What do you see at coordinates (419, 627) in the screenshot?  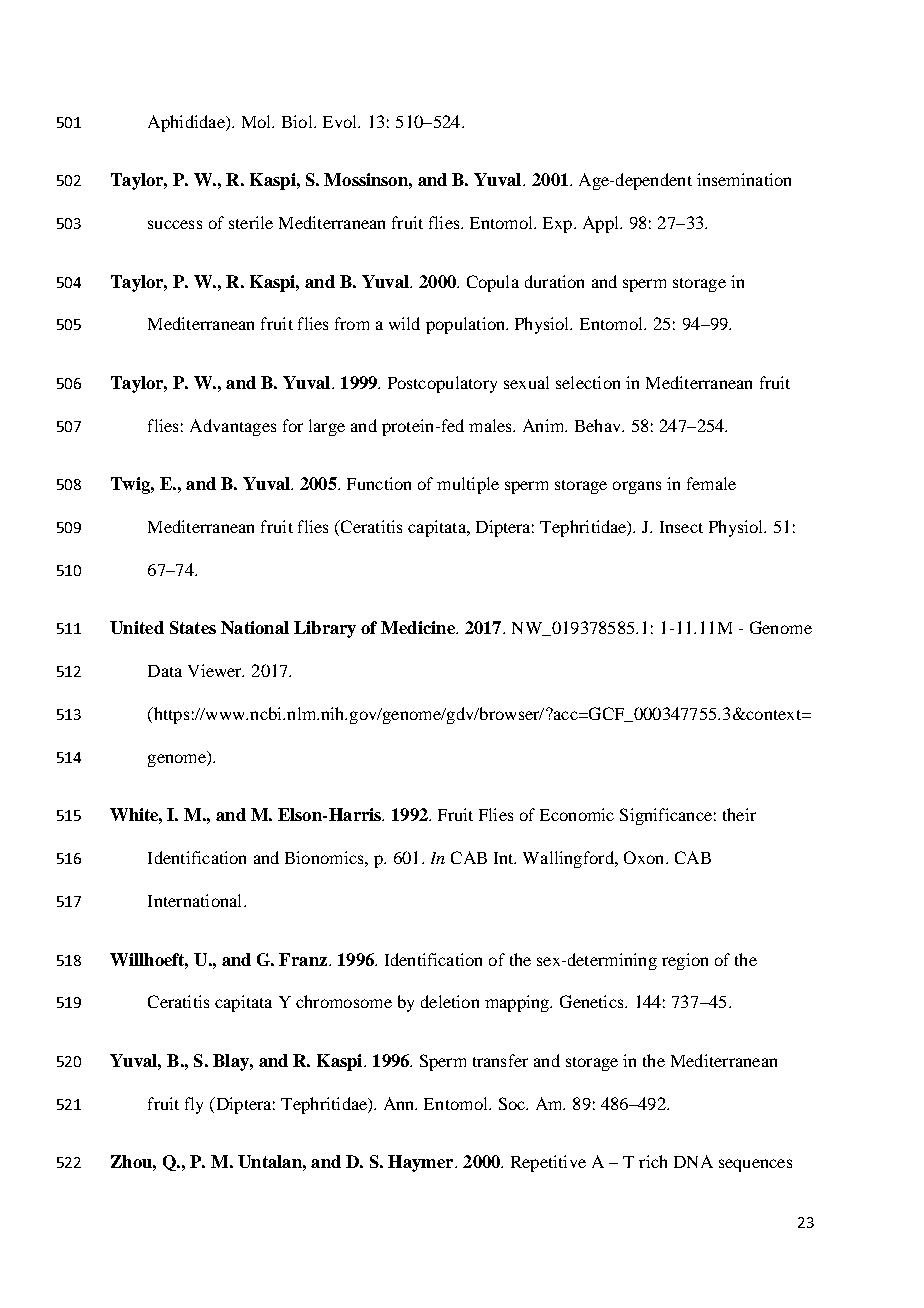 I see `Medicine` at bounding box center [419, 627].
